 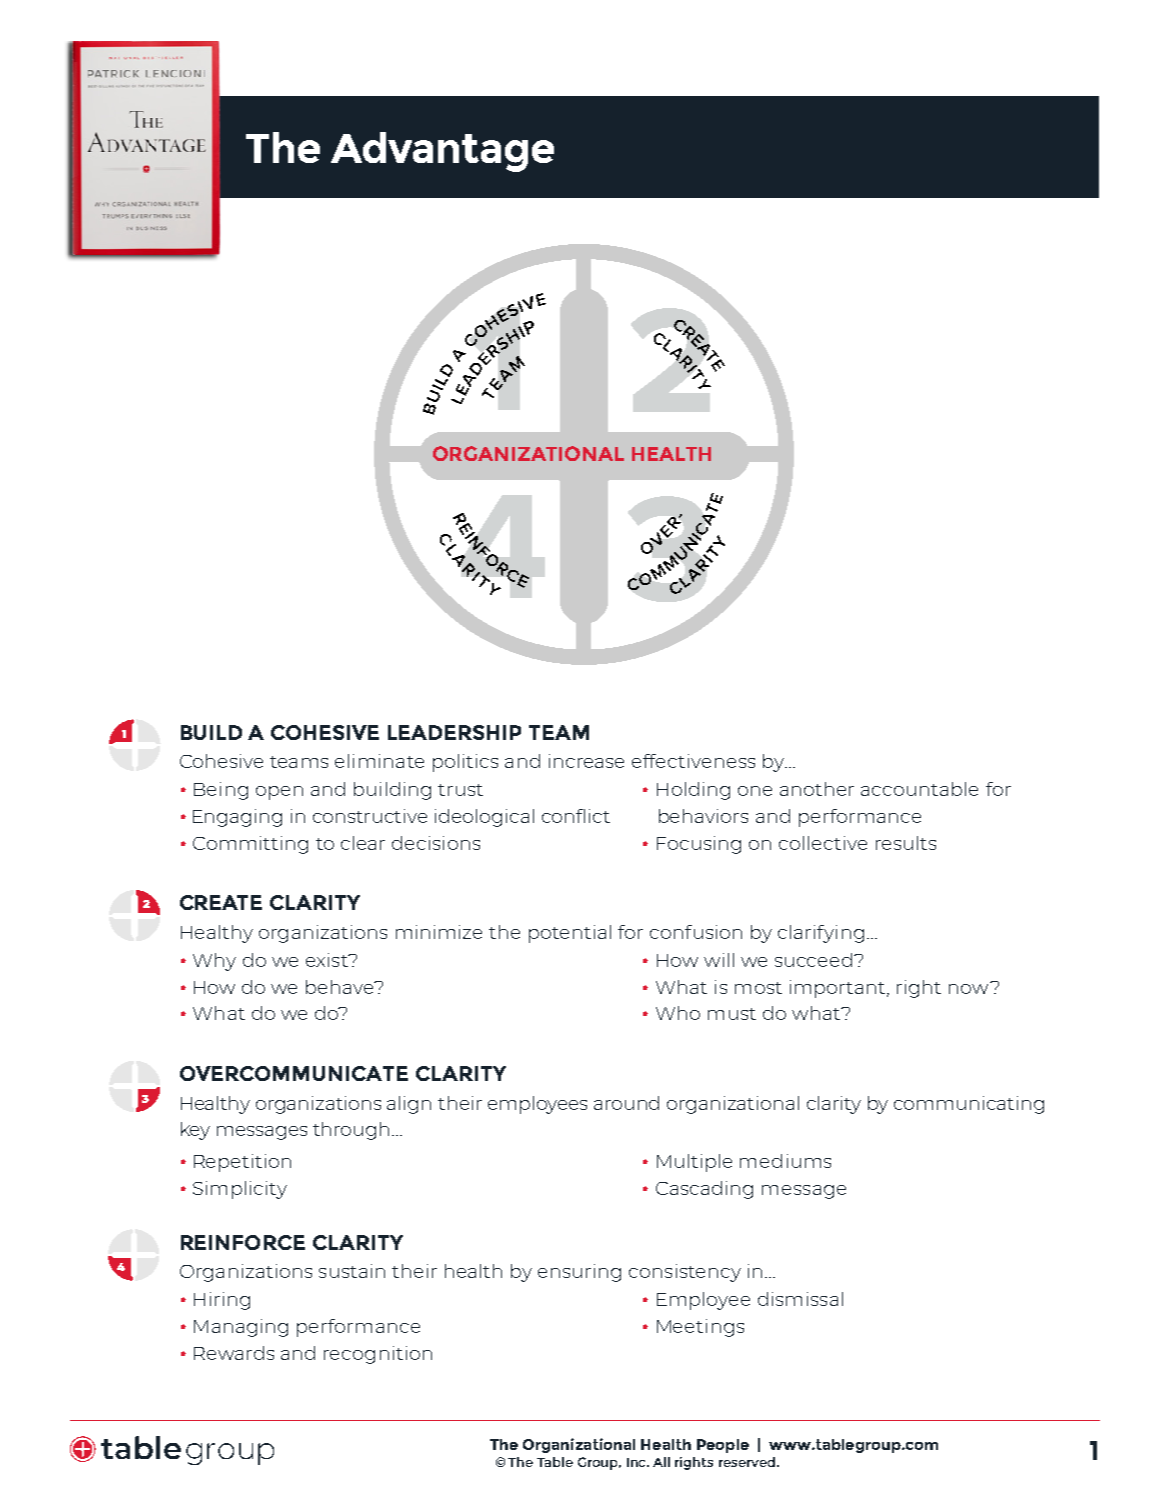 I want to click on Rewards, so click(x=234, y=1353).
